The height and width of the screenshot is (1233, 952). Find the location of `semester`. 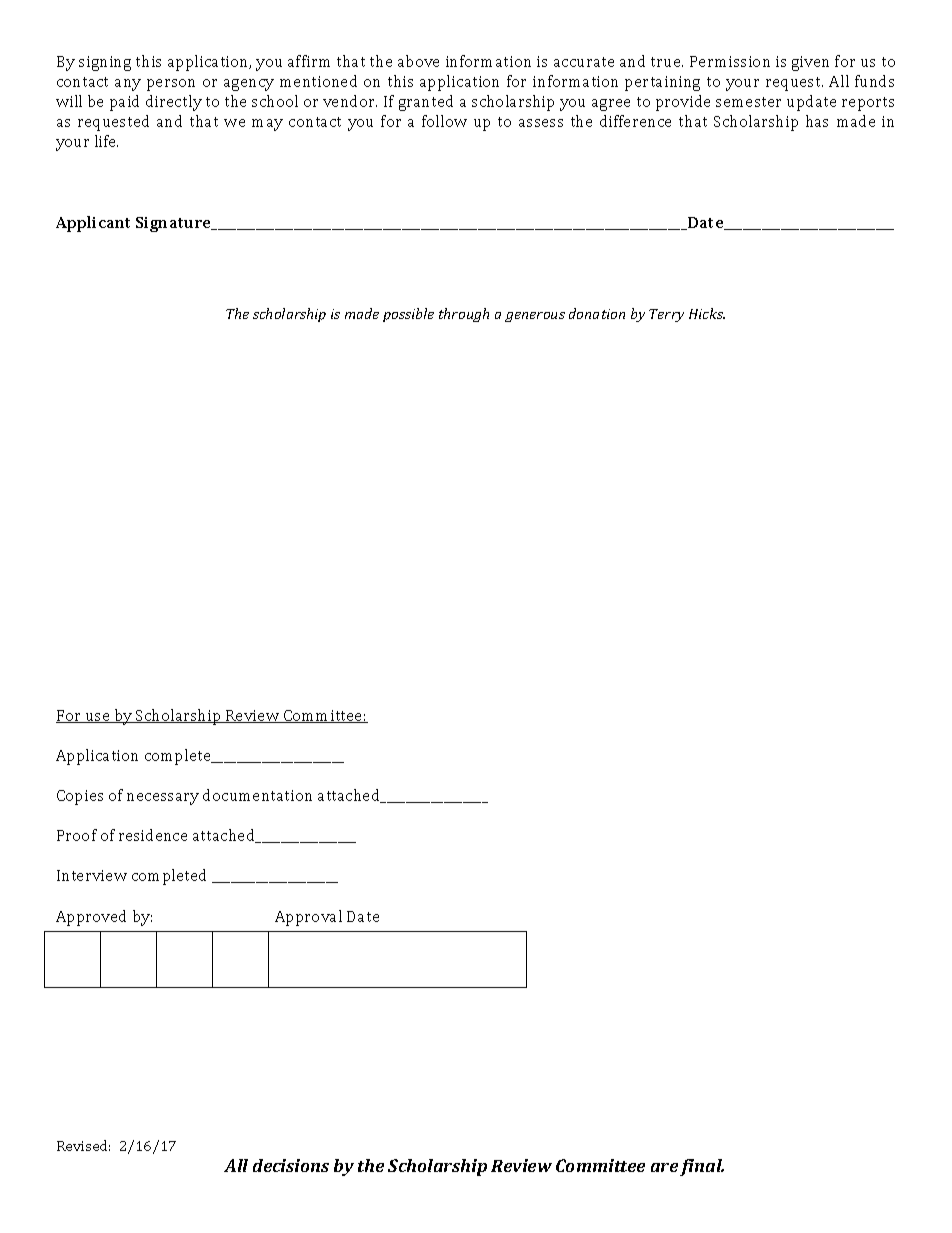

semester is located at coordinates (748, 102).
